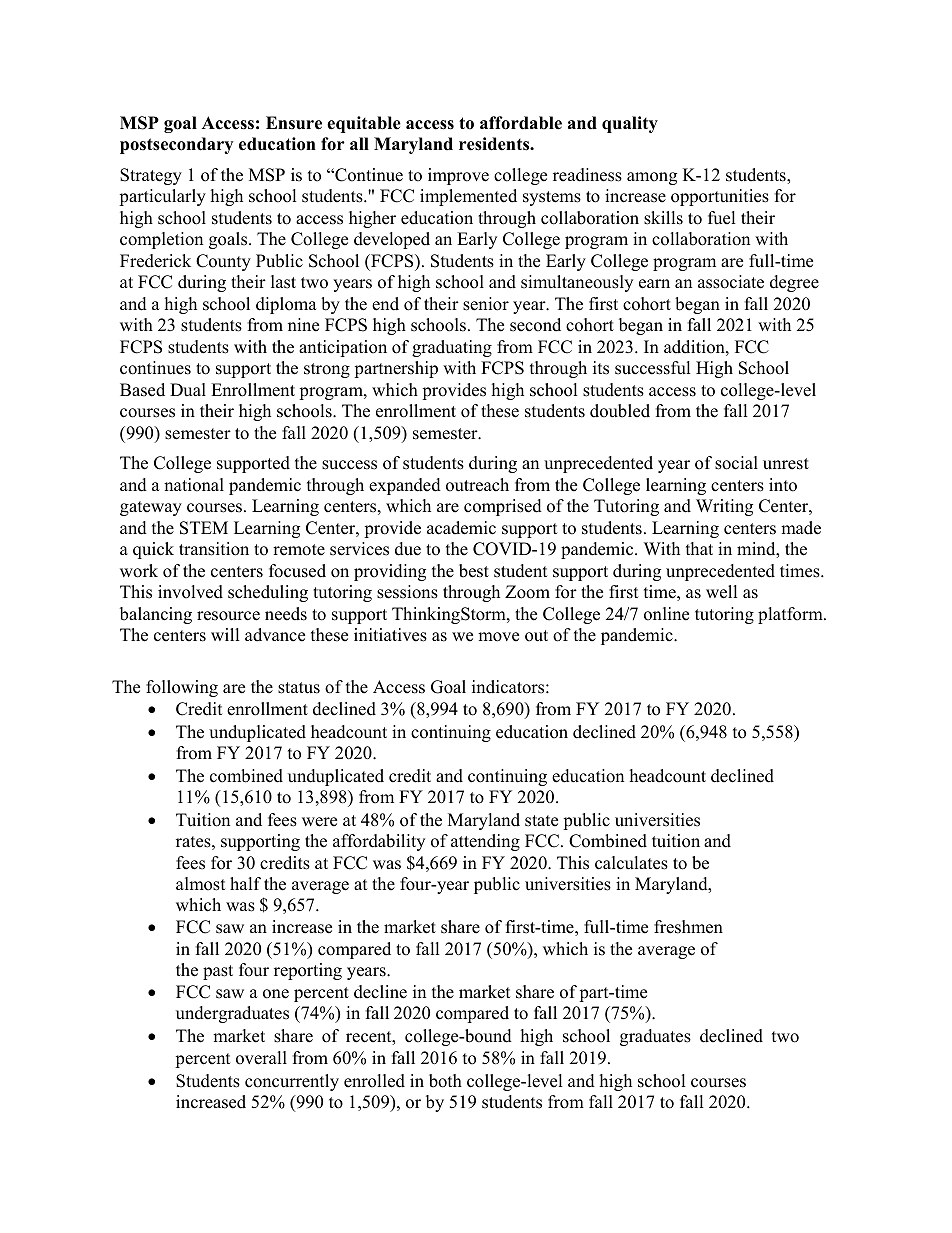 Image resolution: width=952 pixels, height=1233 pixels. Describe the element at coordinates (151, 176) in the page. I see `Strategy` at that location.
